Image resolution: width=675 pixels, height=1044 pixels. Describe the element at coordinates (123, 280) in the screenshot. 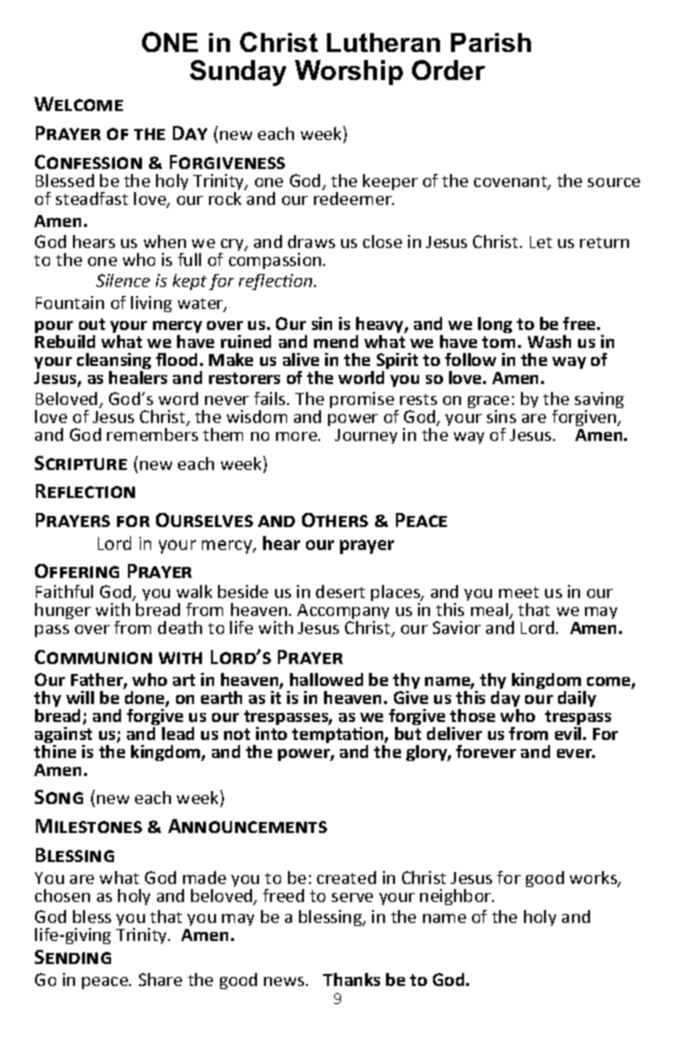

I see `Silence` at that location.
